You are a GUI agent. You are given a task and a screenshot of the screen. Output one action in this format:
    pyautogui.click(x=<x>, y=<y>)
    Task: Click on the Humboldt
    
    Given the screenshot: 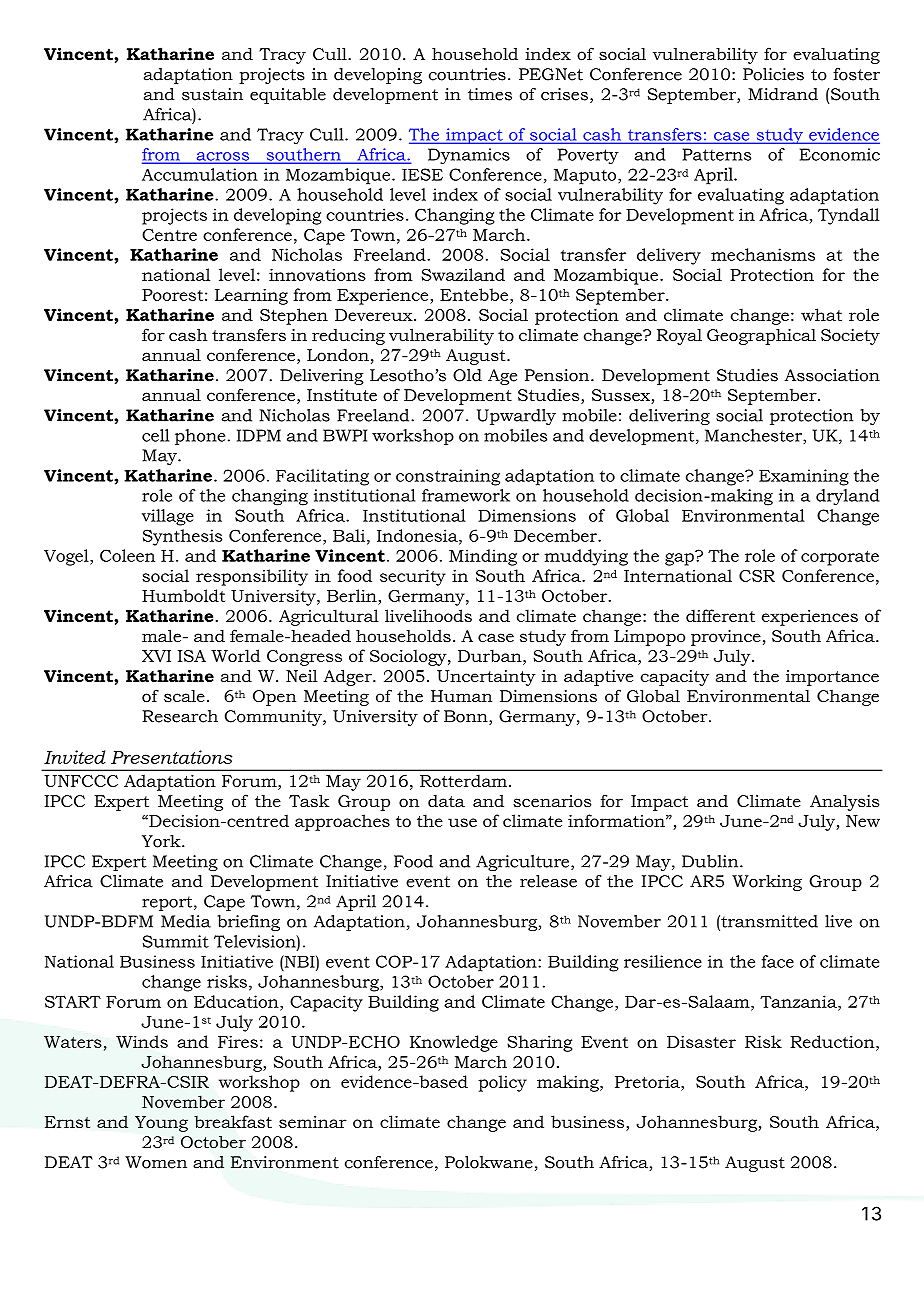 What is the action you would take?
    pyautogui.click(x=183, y=595)
